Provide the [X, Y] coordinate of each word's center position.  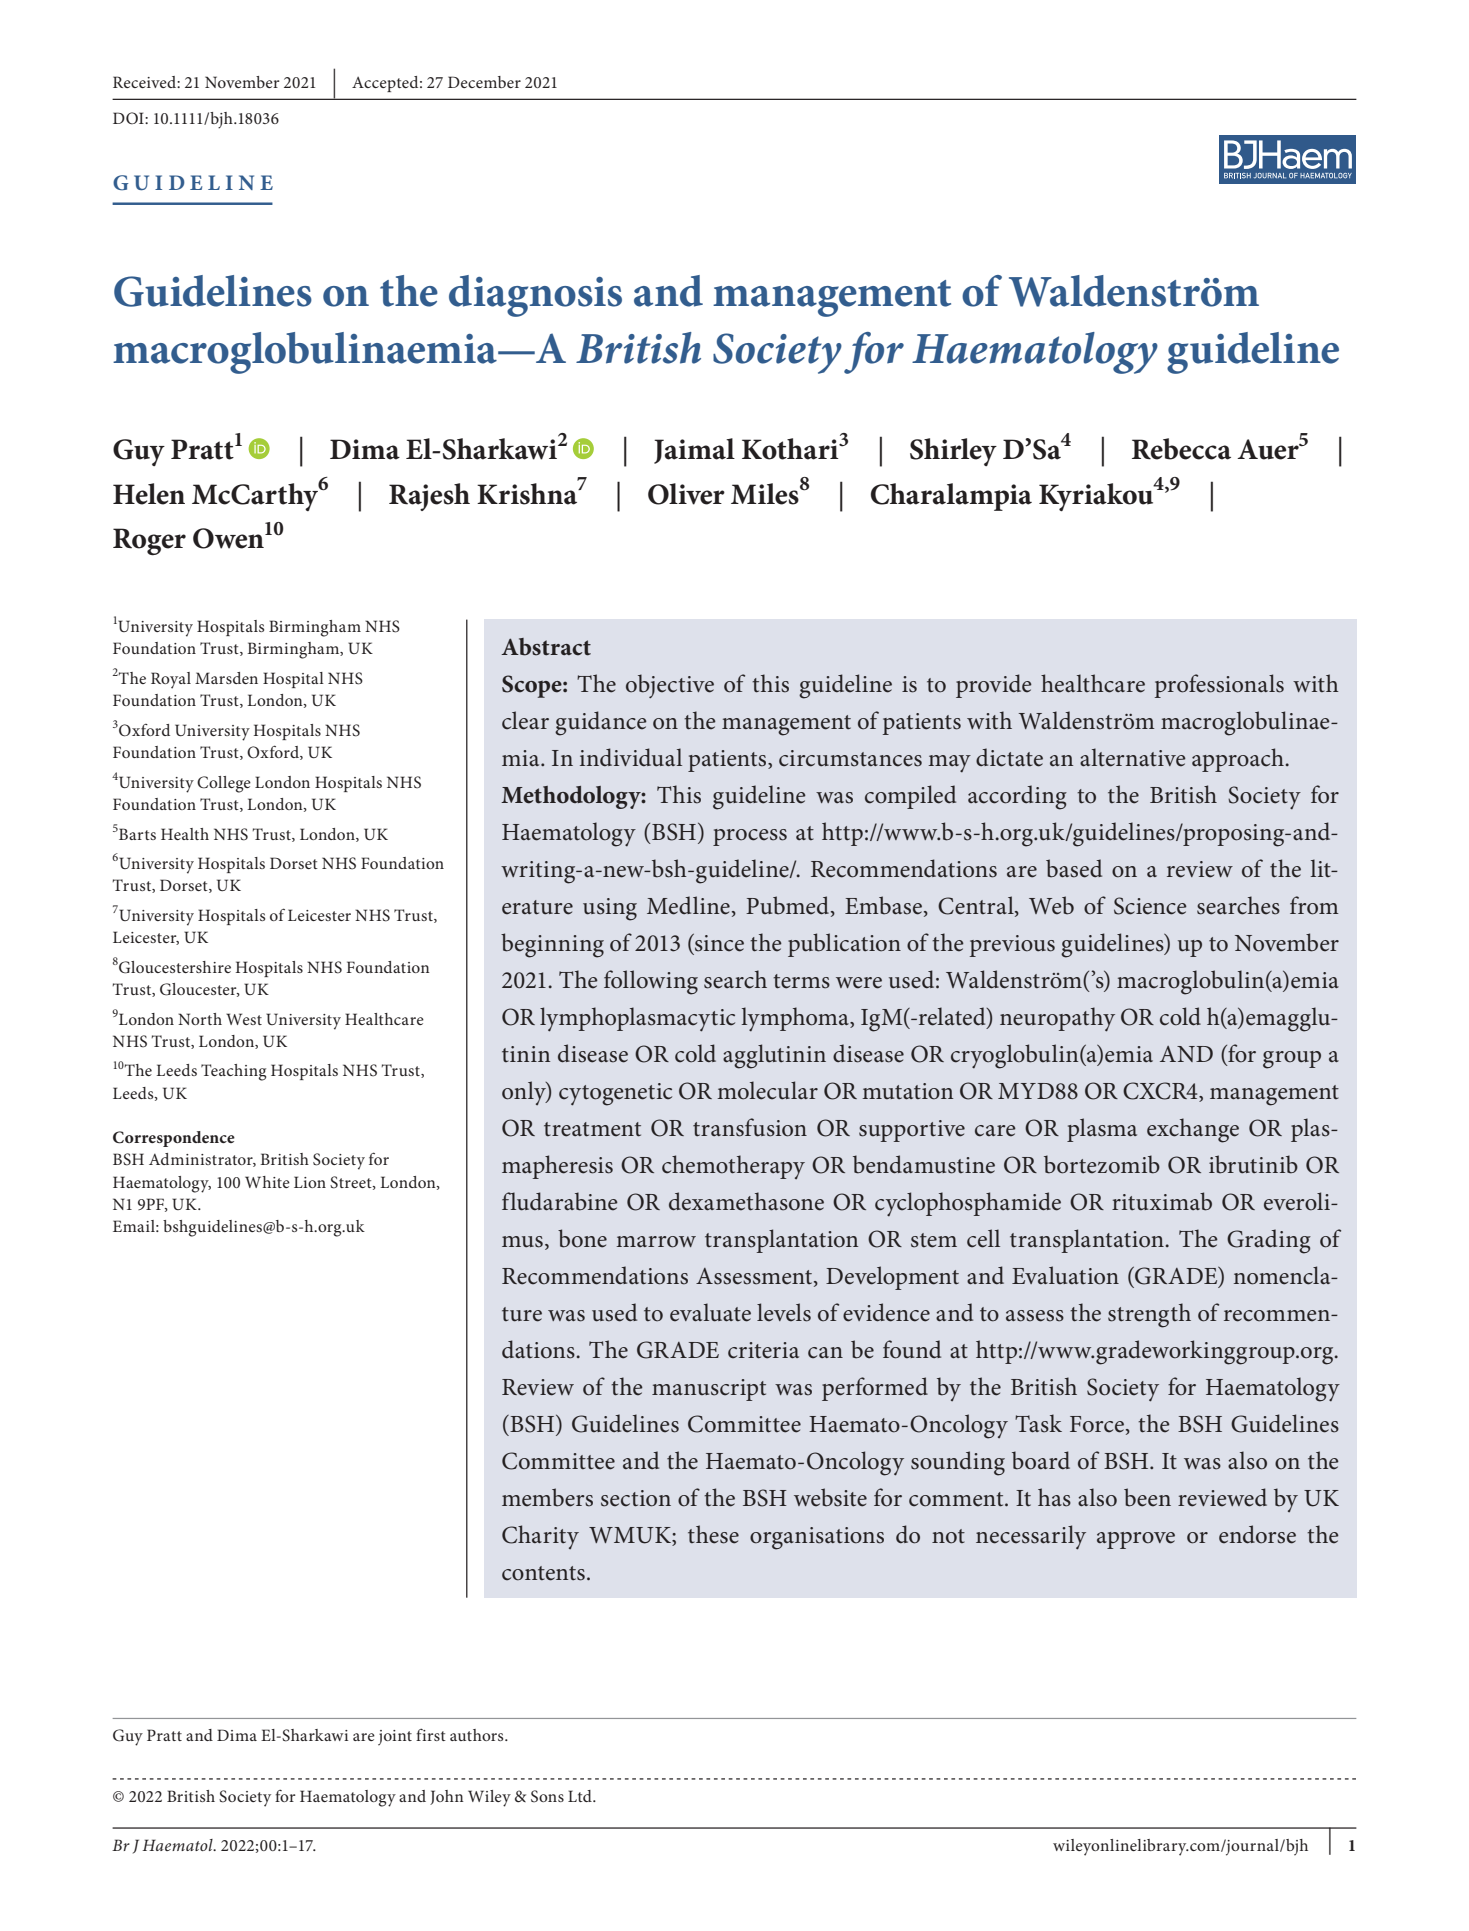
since [718, 943]
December [484, 82]
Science [1150, 906]
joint [395, 1738]
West [244, 1019]
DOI [129, 118]
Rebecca [1181, 449]
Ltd [581, 1796]
